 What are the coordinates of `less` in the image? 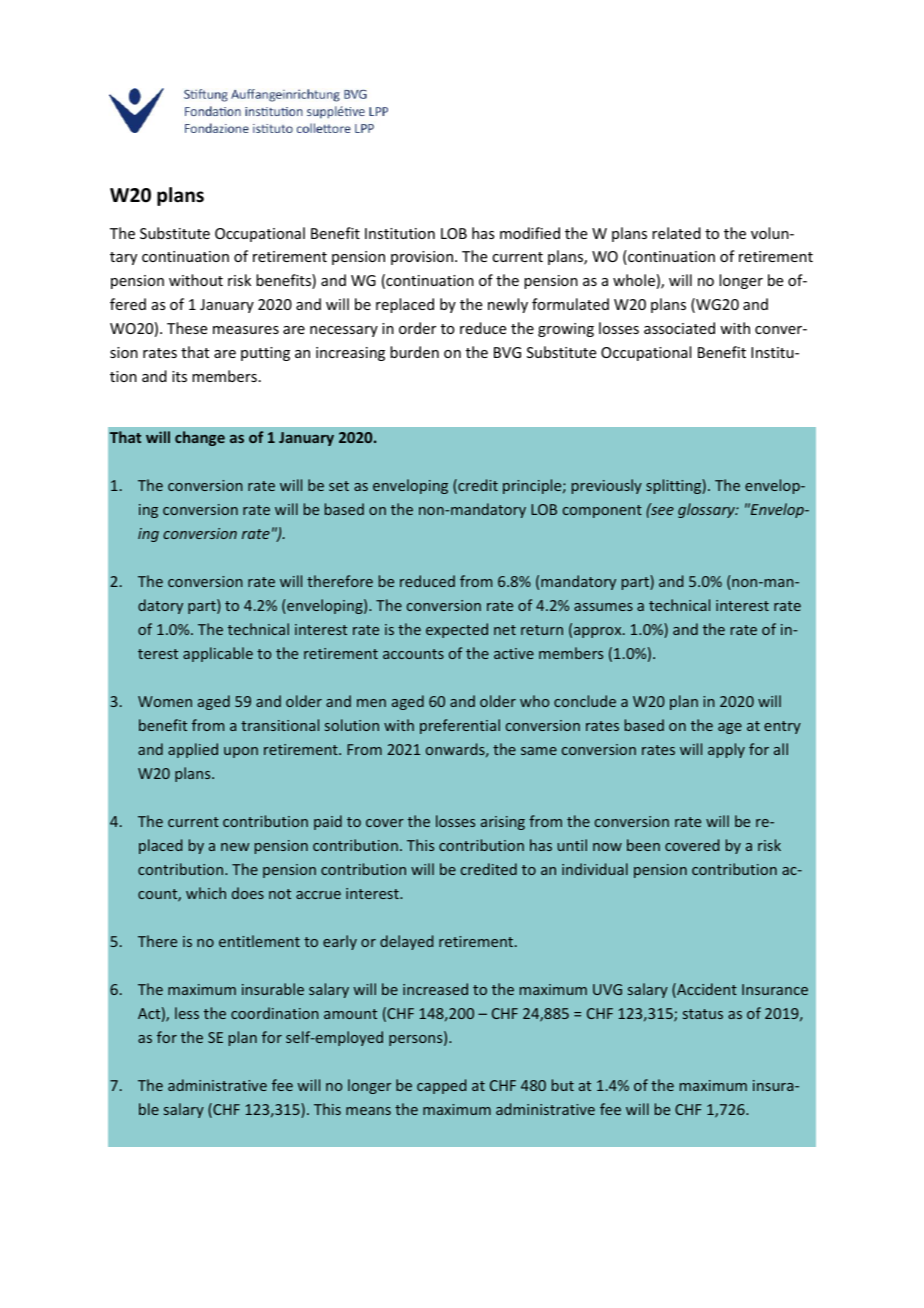 It's located at (187, 1013).
